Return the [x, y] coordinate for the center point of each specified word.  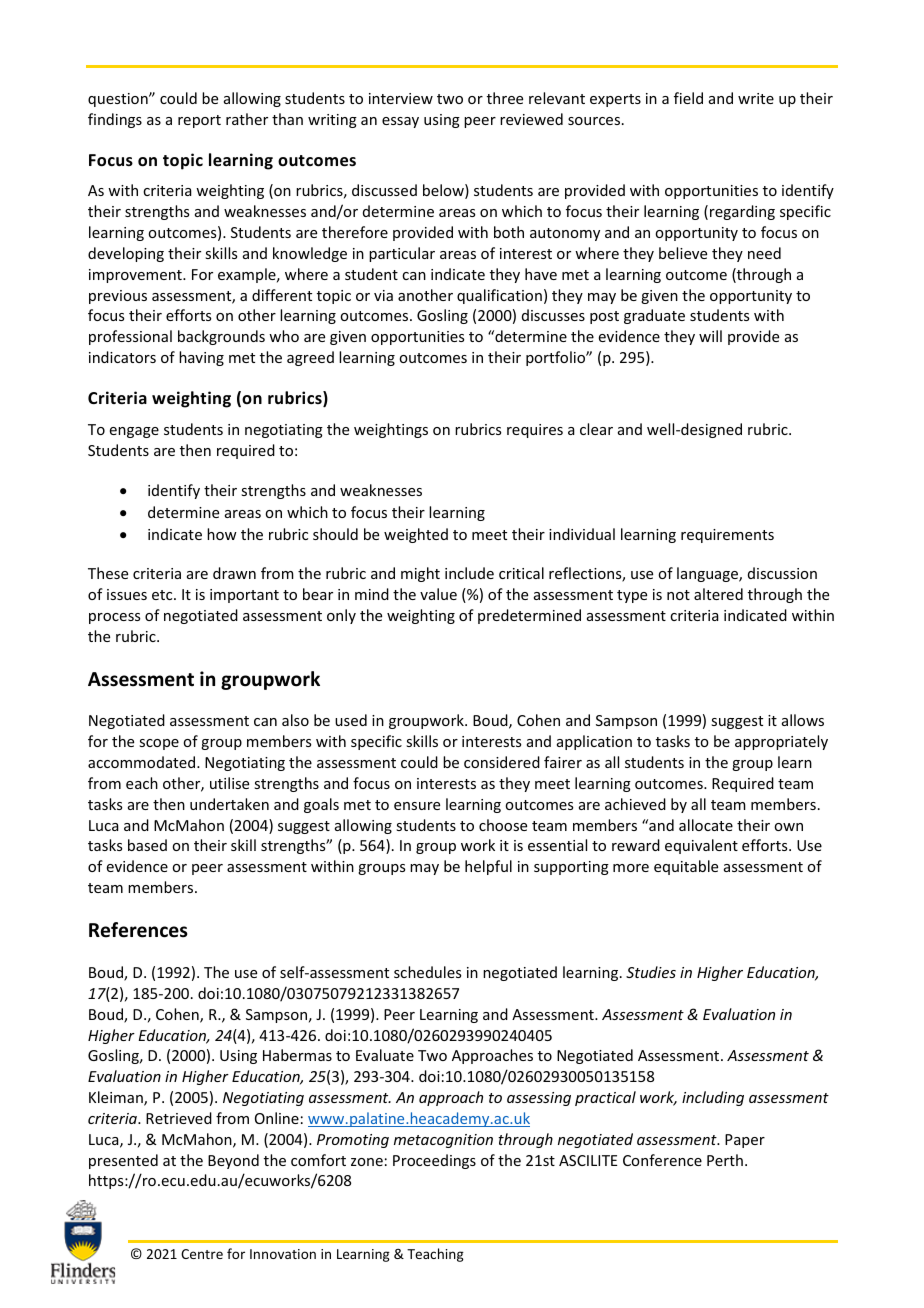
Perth [725, 1160]
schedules [427, 972]
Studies [651, 972]
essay [400, 122]
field [688, 98]
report [199, 121]
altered [718, 594]
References [138, 930]
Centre [202, 1254]
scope [159, 744]
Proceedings [434, 1161]
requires [535, 431]
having [201, 358]
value [438, 594]
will [710, 336]
